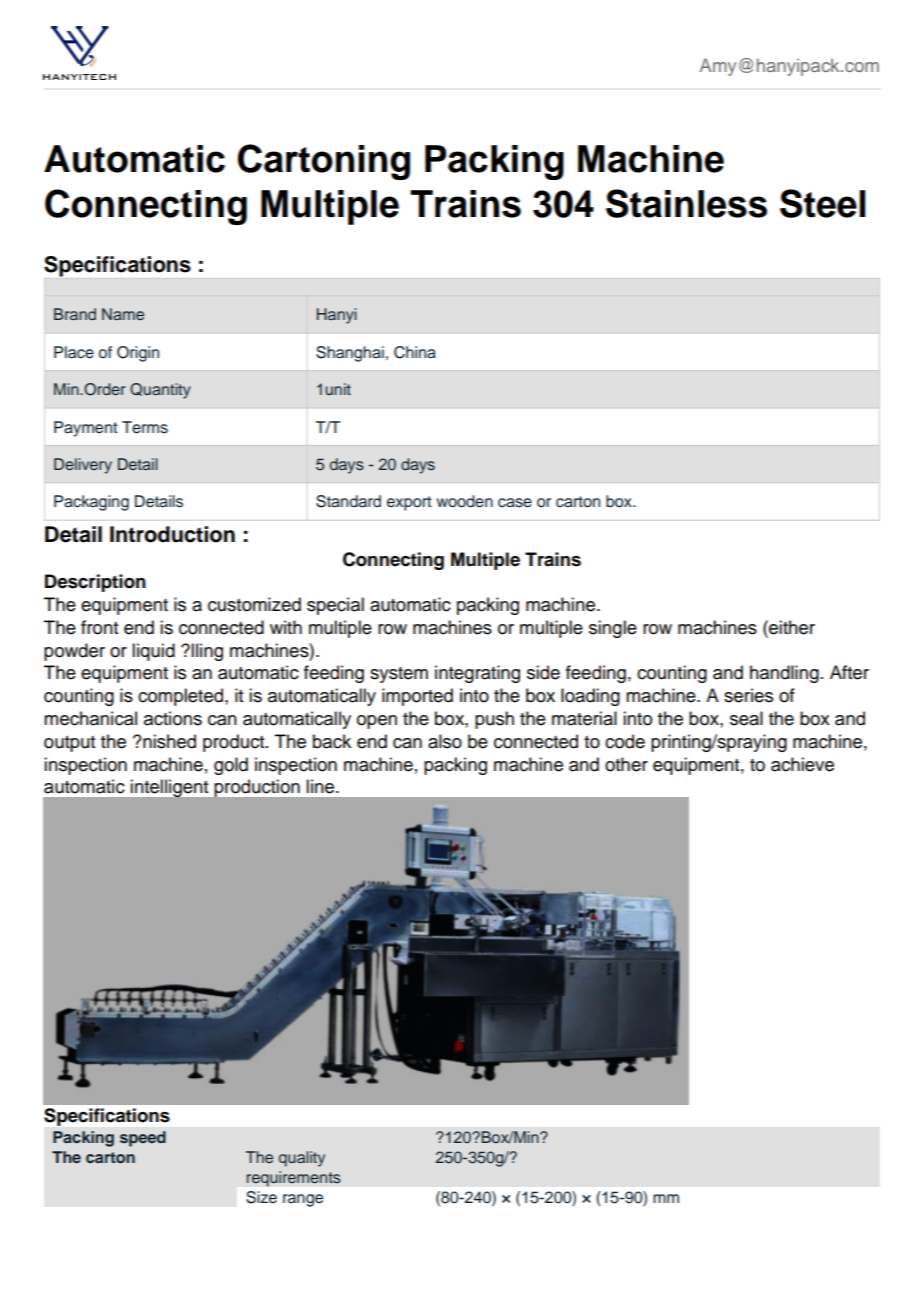  I want to click on Size, so click(261, 1197).
